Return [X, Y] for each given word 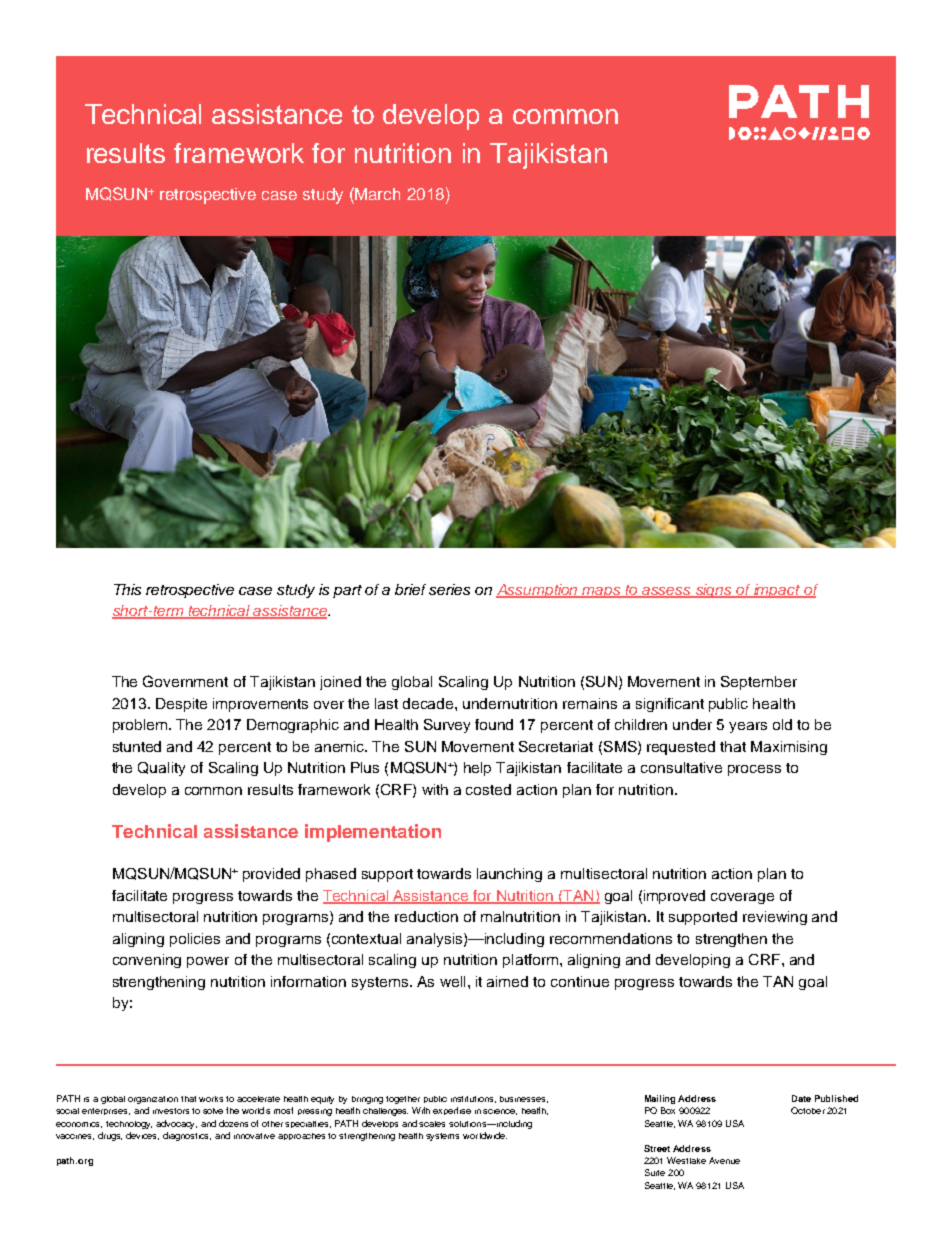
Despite [181, 705]
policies [195, 940]
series [449, 589]
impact [777, 591]
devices [142, 1136]
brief [410, 589]
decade [429, 703]
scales [432, 1124]
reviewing [775, 918]
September [759, 683]
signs [713, 591]
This [127, 589]
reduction [426, 916]
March [376, 193]
